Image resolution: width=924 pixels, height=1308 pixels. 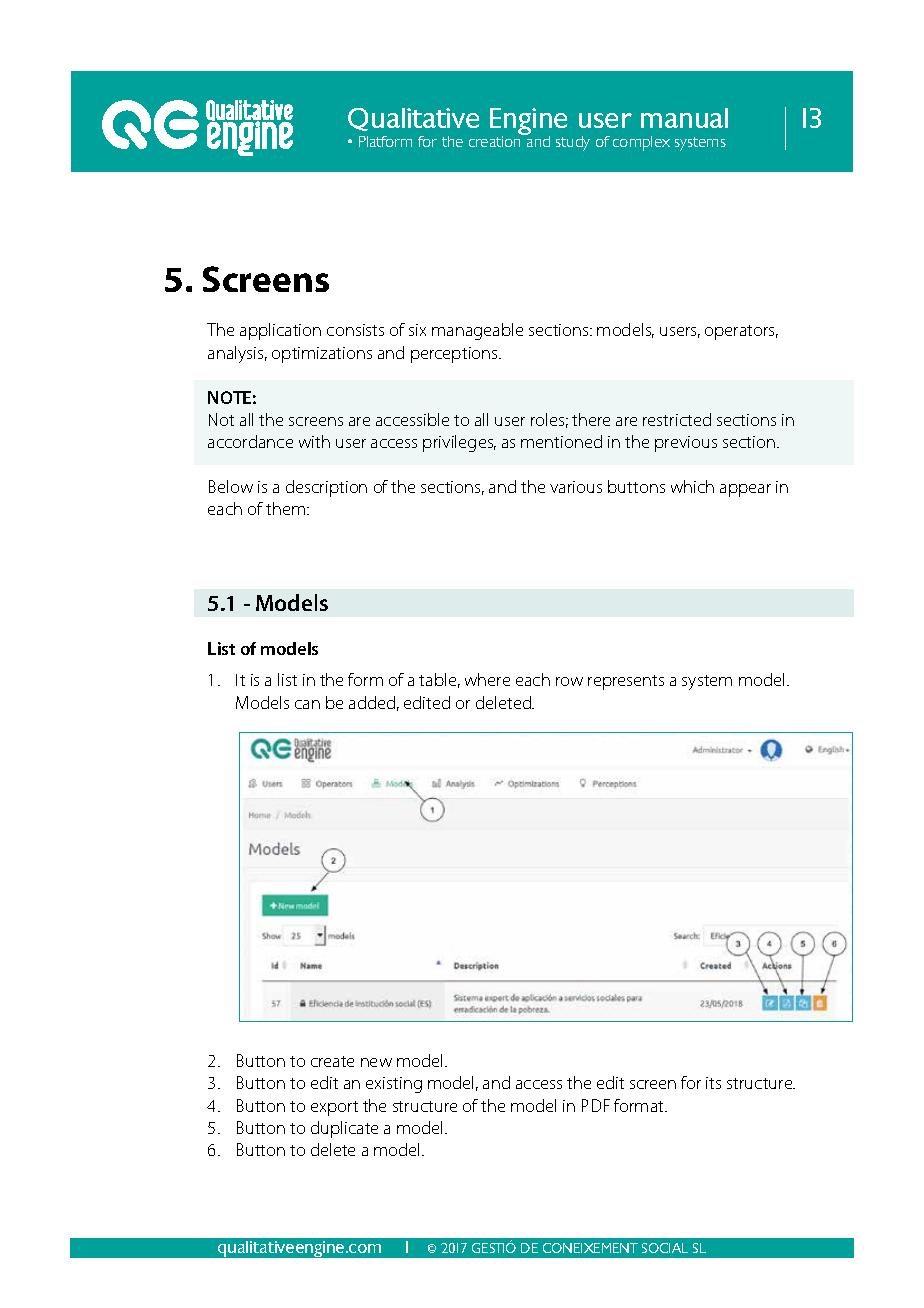 What do you see at coordinates (459, 443) in the screenshot?
I see `privileges` at bounding box center [459, 443].
